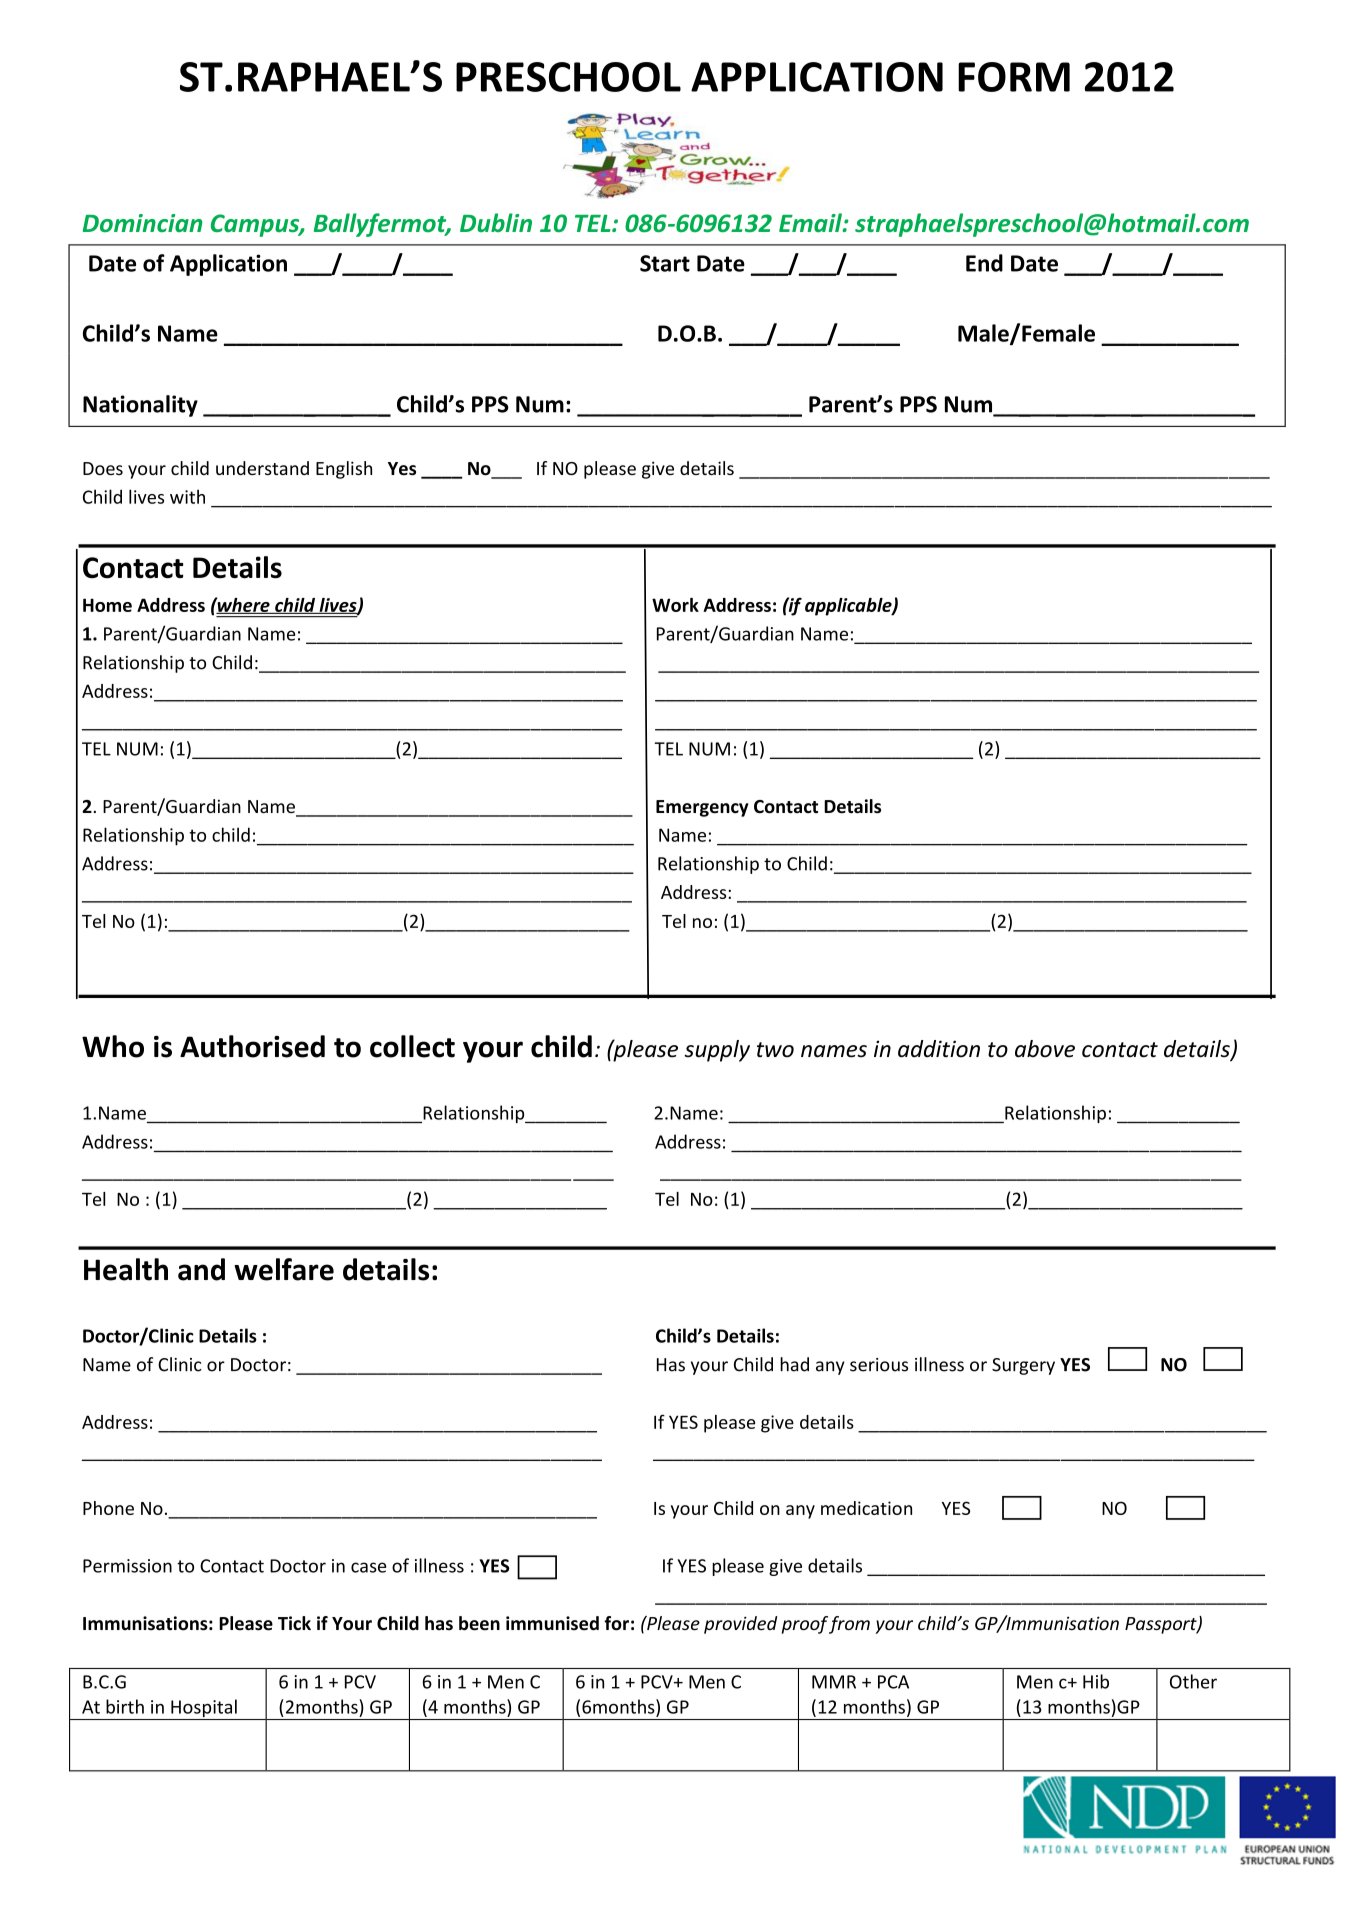 This screenshot has height=1915, width=1354. What do you see at coordinates (740, 1625) in the screenshot?
I see `provided` at bounding box center [740, 1625].
